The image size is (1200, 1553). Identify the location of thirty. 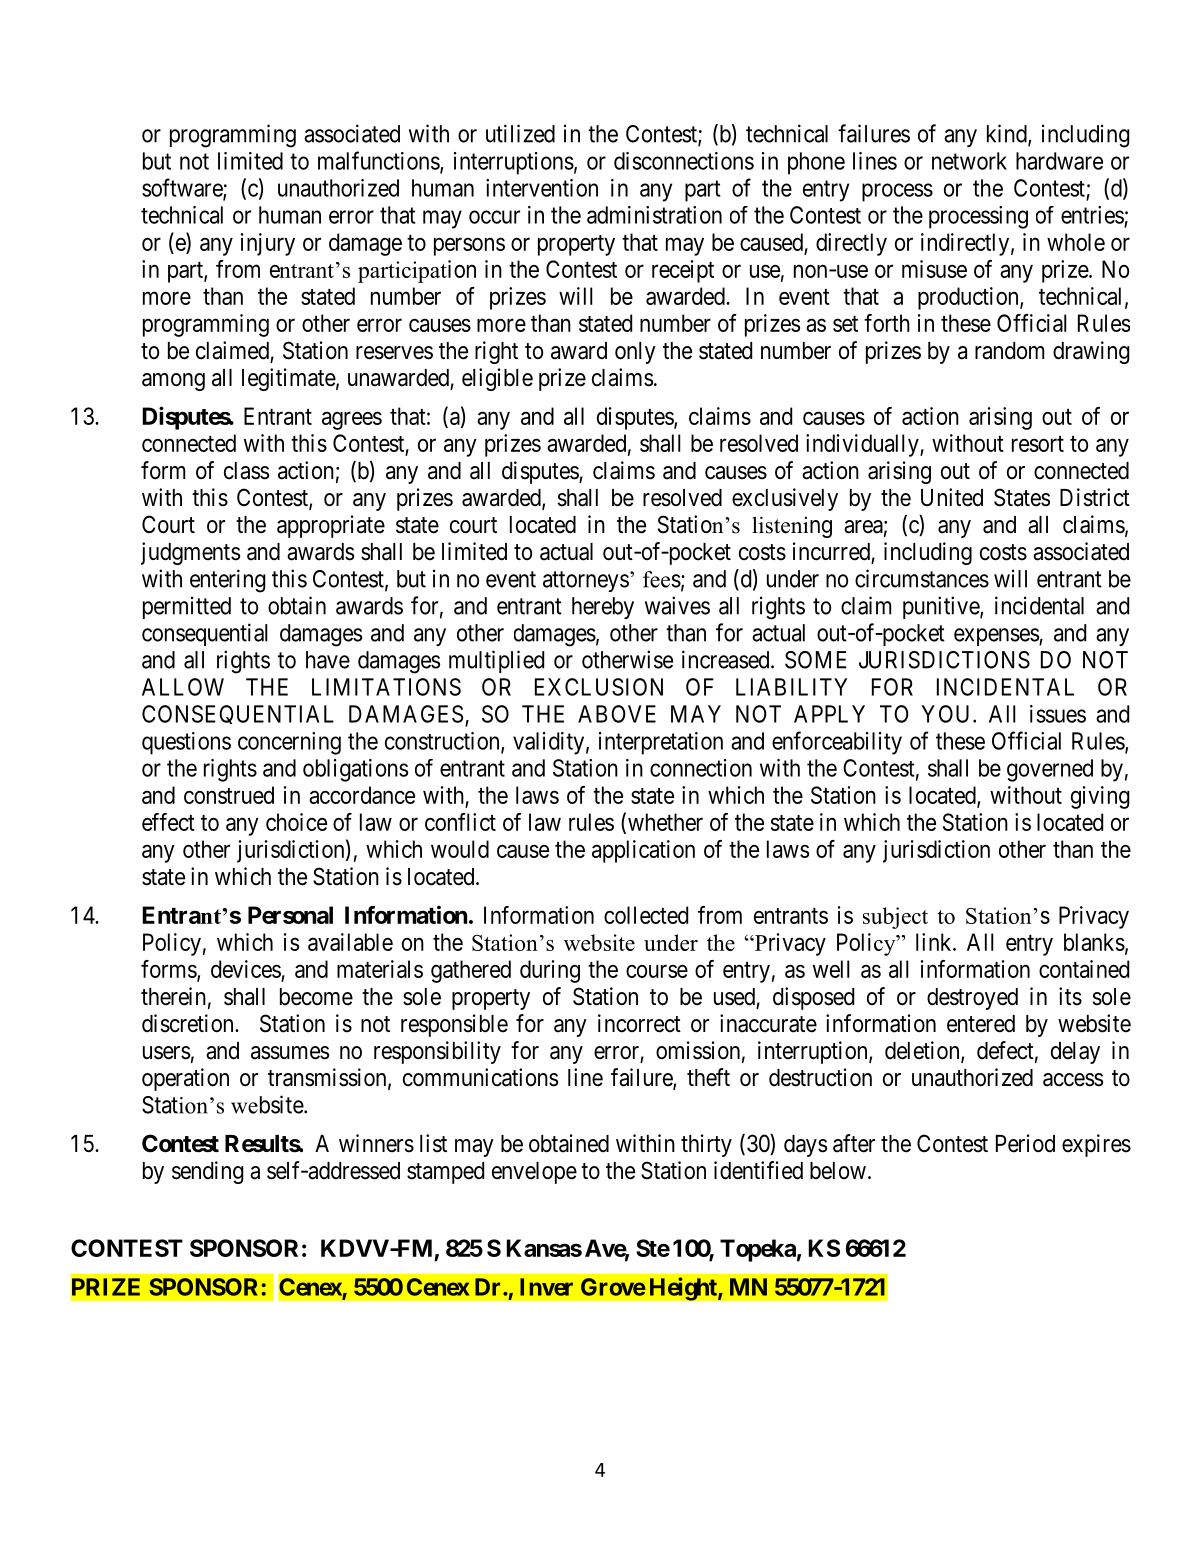
(706, 1145).
